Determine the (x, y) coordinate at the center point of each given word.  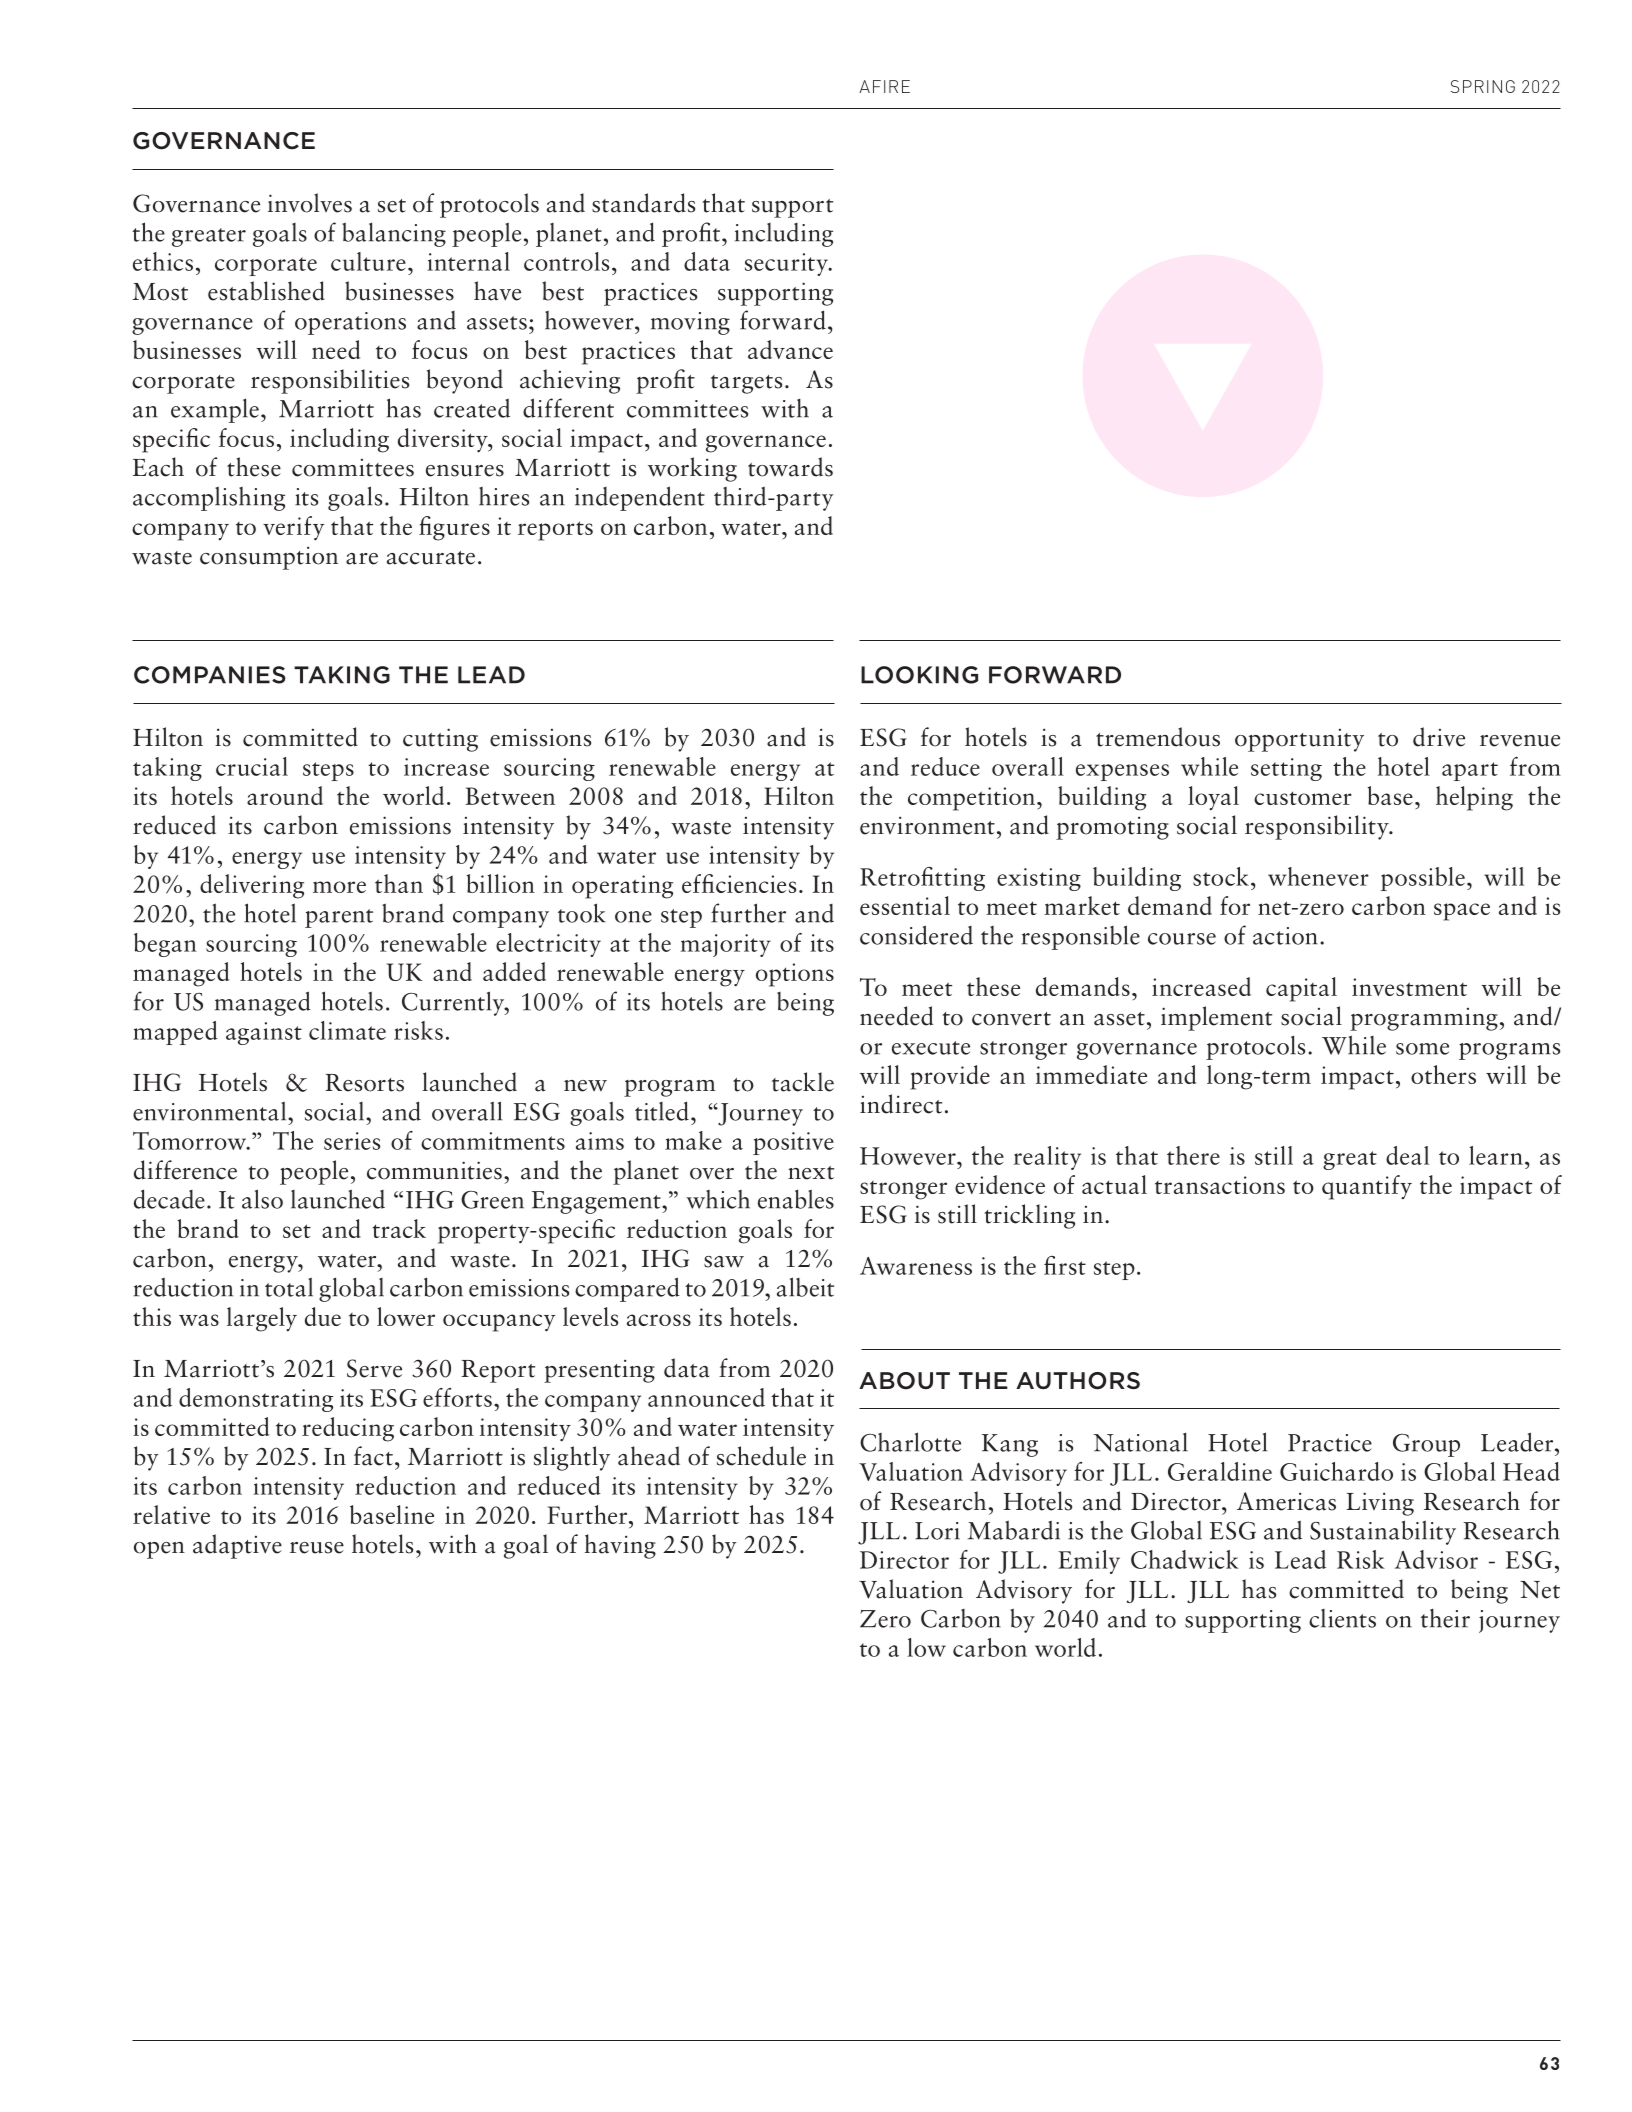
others (1443, 1074)
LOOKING (919, 675)
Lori (937, 1531)
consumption (269, 558)
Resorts (364, 1083)
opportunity (1299, 740)
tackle (803, 1082)
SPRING (1483, 86)
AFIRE (884, 86)
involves (310, 203)
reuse (317, 1548)
